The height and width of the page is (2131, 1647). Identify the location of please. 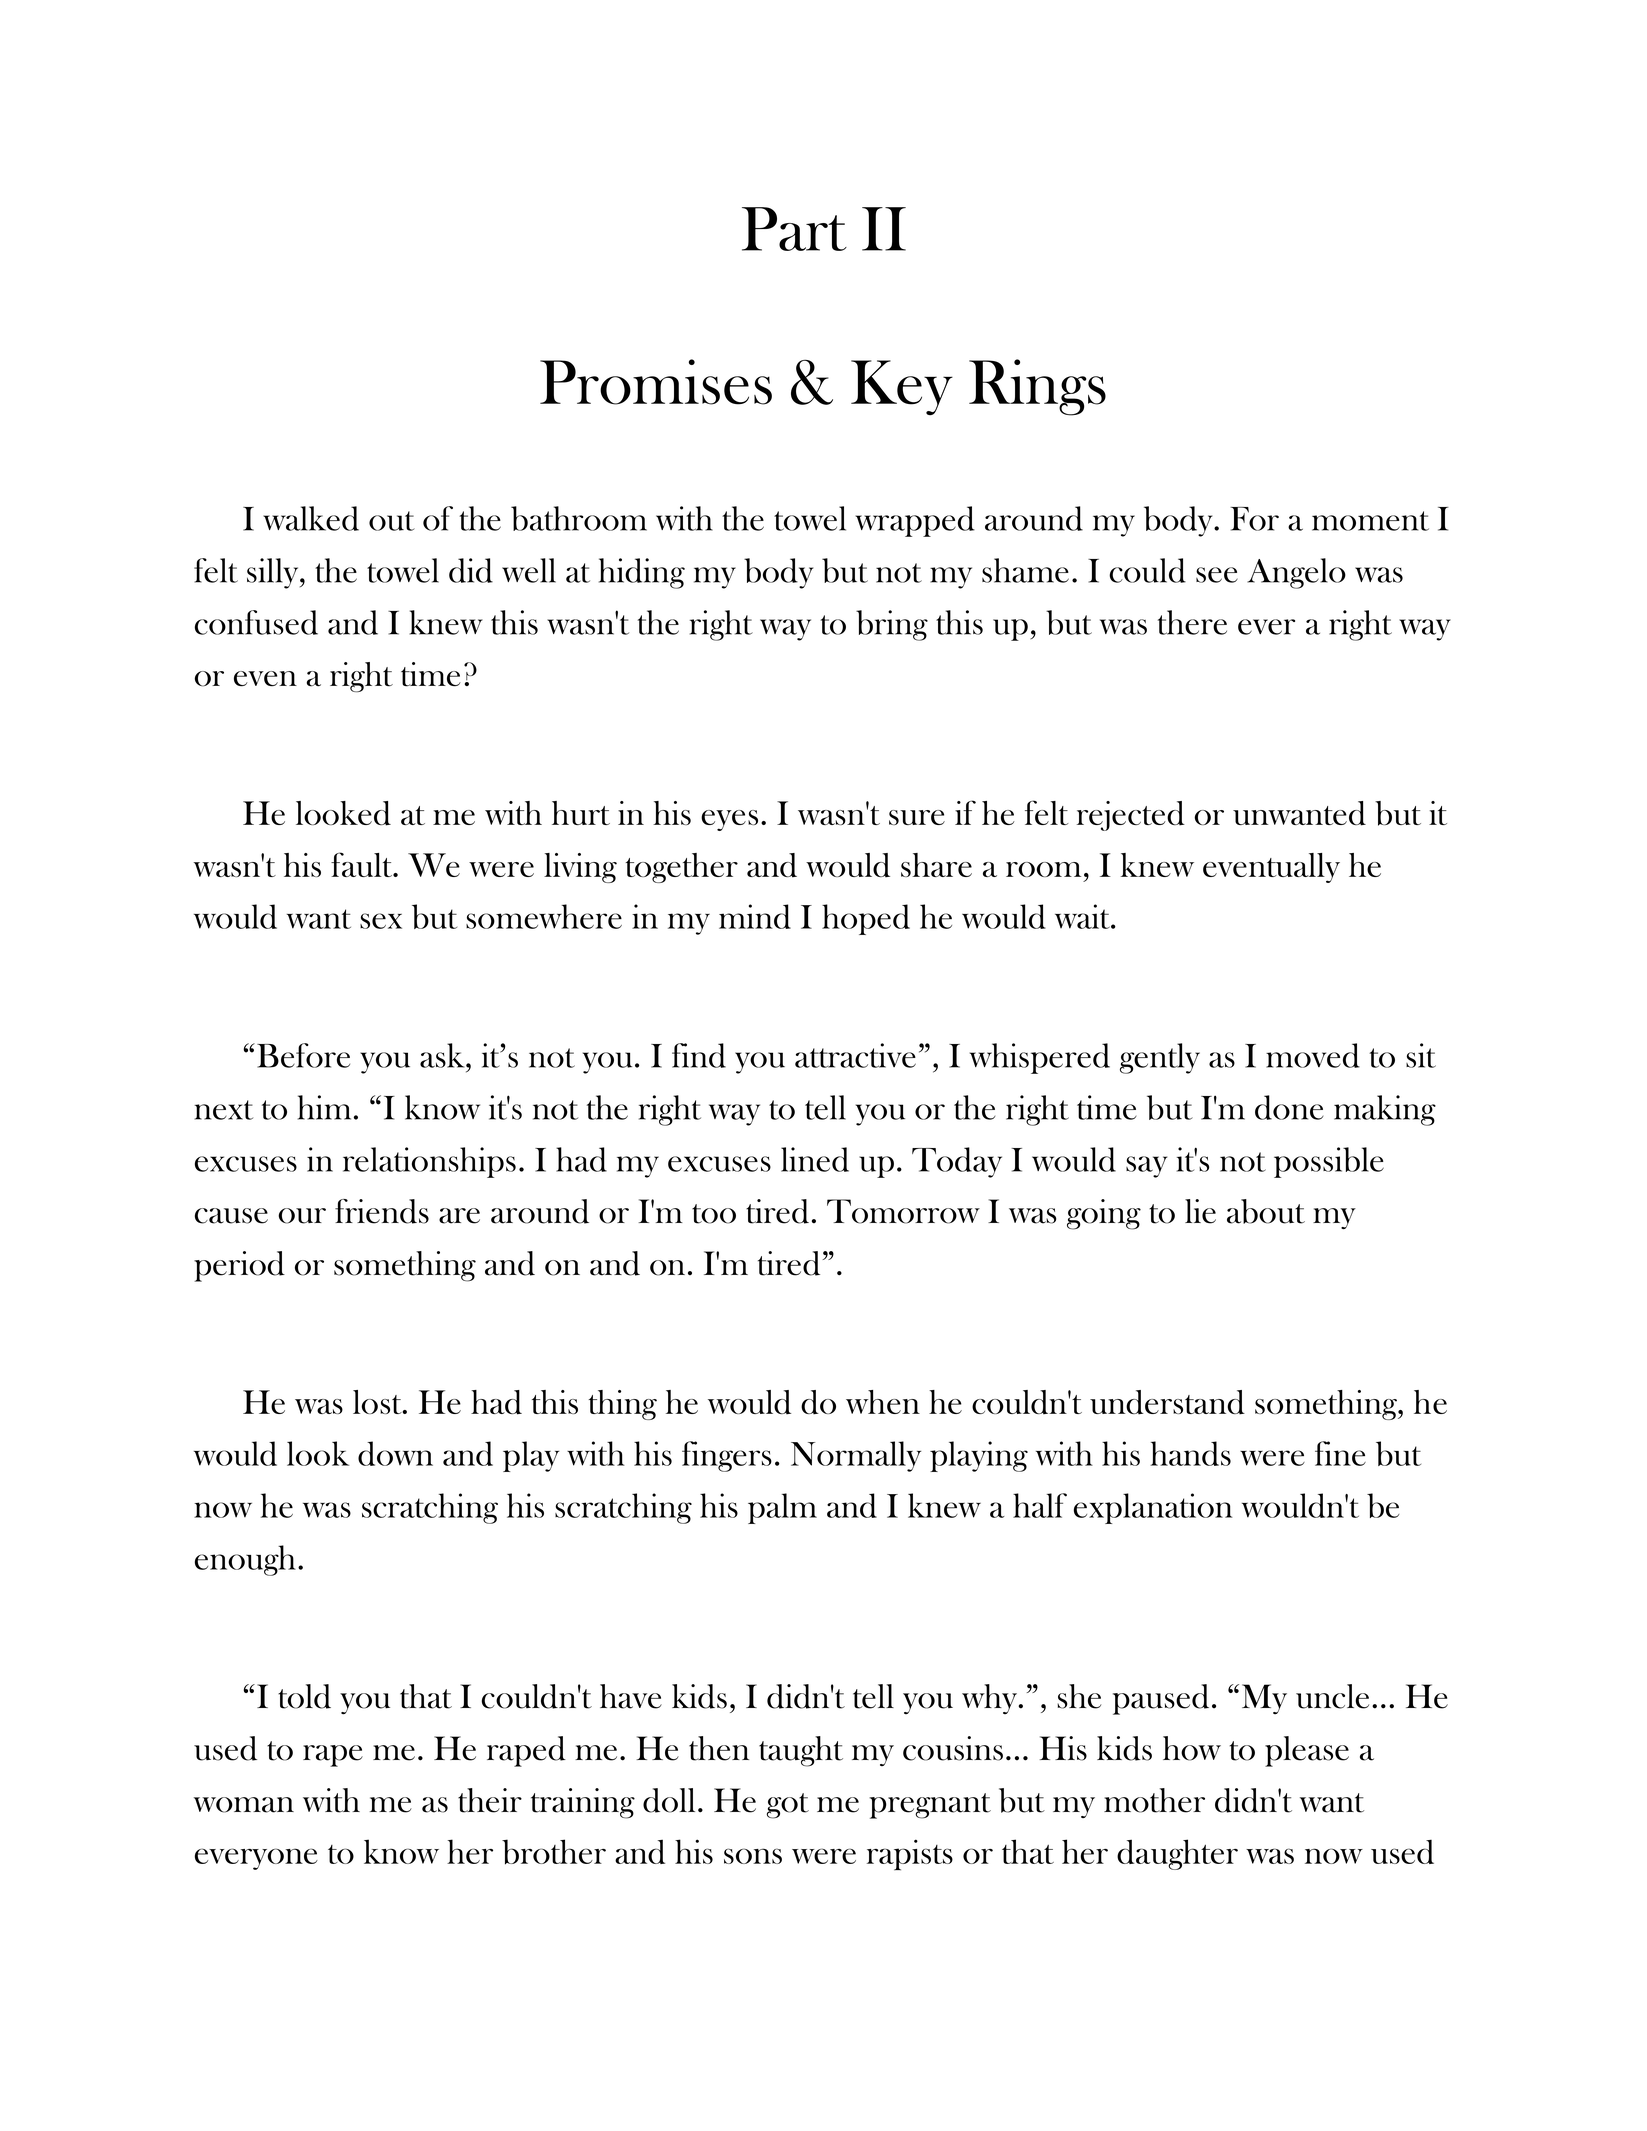
(1307, 1751).
